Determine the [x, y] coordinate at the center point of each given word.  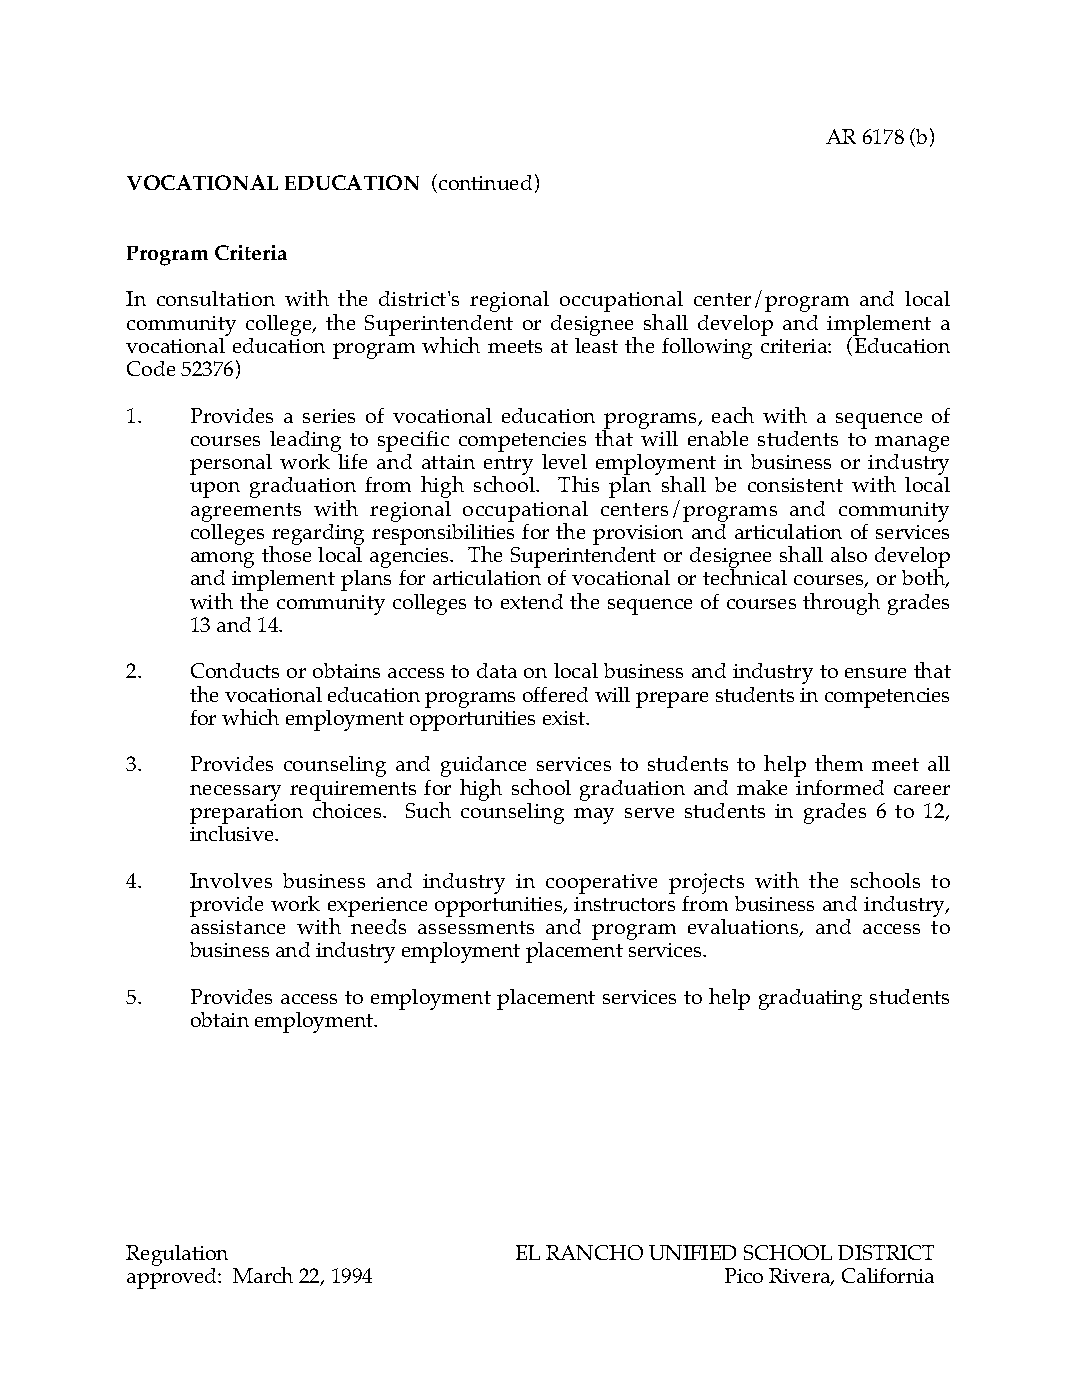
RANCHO [594, 1252]
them [839, 763]
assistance [238, 927]
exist [565, 718]
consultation [216, 298]
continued [485, 182]
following [707, 348]
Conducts [235, 670]
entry [508, 467]
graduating [810, 999]
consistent [795, 485]
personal [231, 464]
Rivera [801, 1277]
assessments [476, 927]
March [263, 1275]
